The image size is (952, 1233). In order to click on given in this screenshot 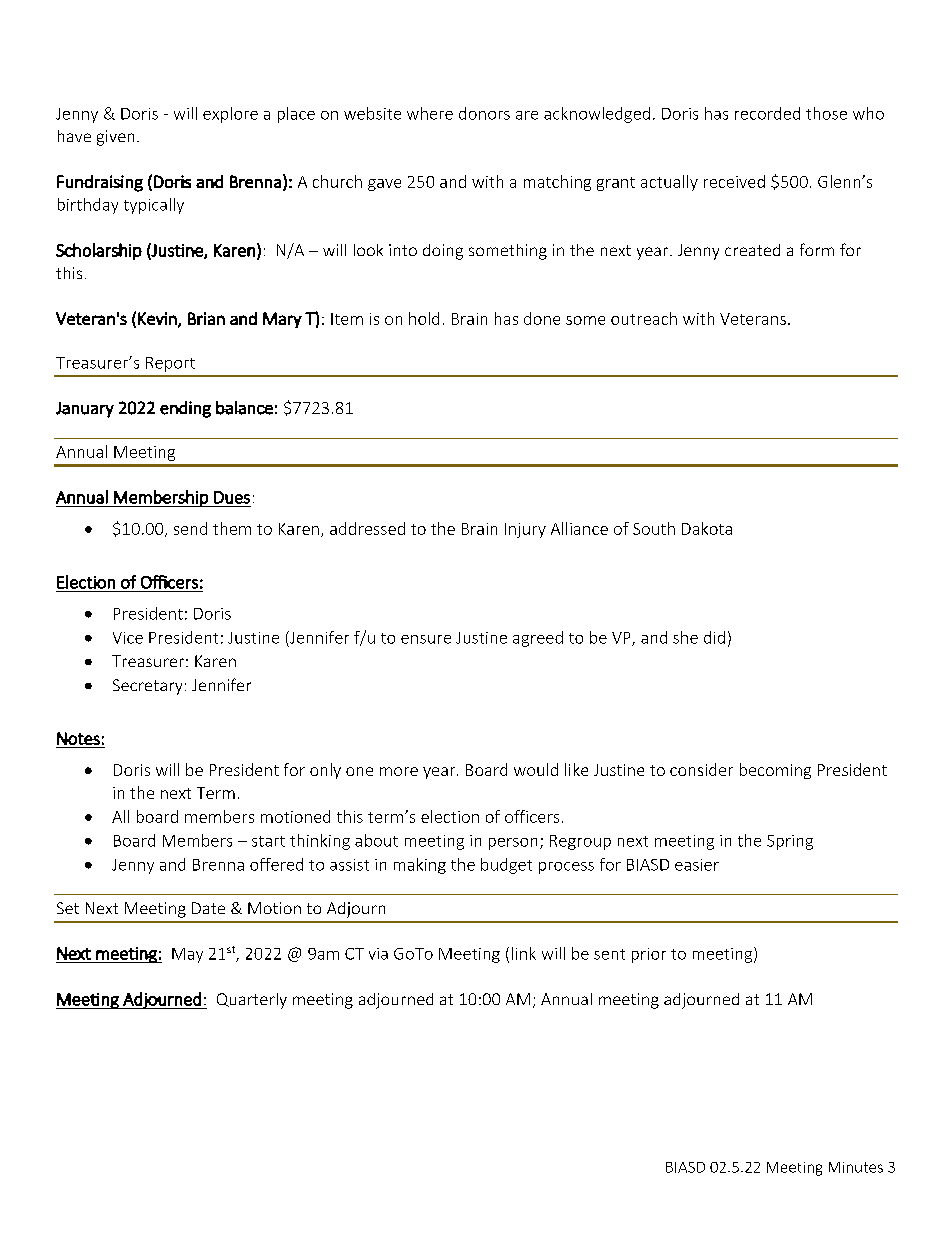, I will do `click(115, 138)`.
